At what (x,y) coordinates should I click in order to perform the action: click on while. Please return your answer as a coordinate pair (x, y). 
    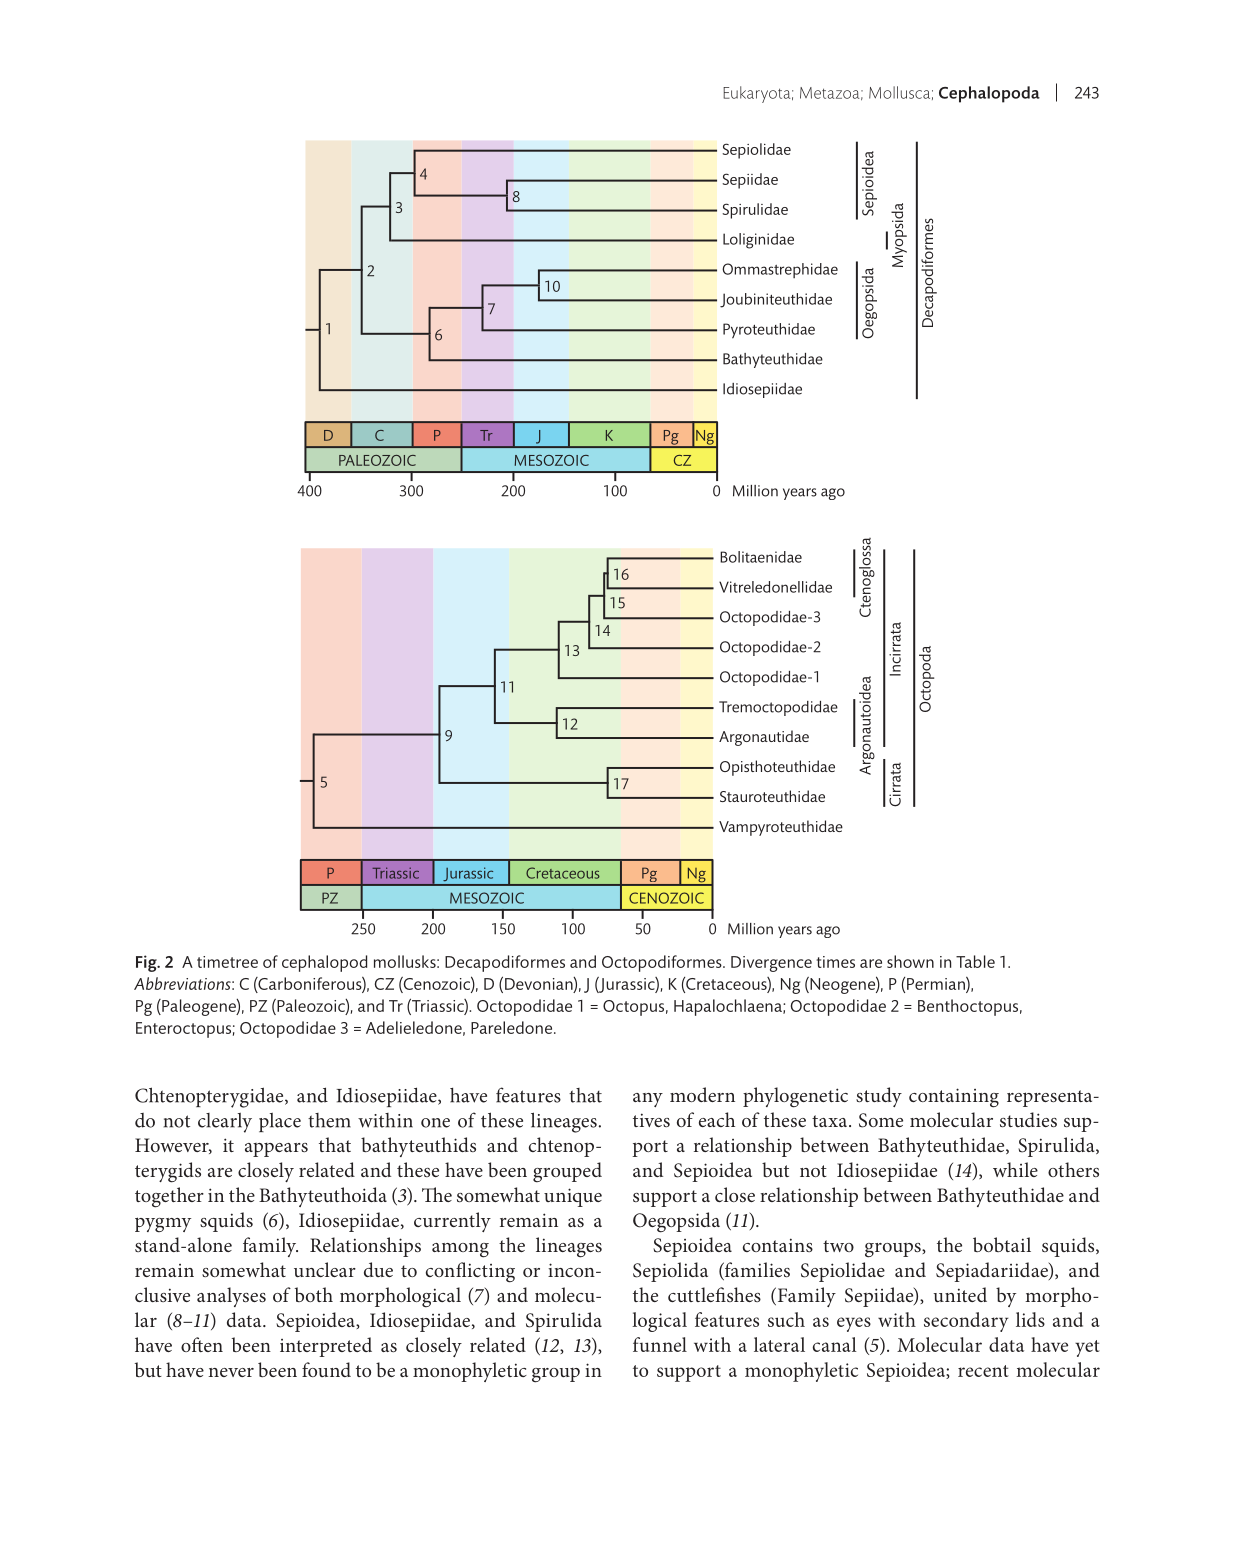
    Looking at the image, I should click on (1015, 1169).
